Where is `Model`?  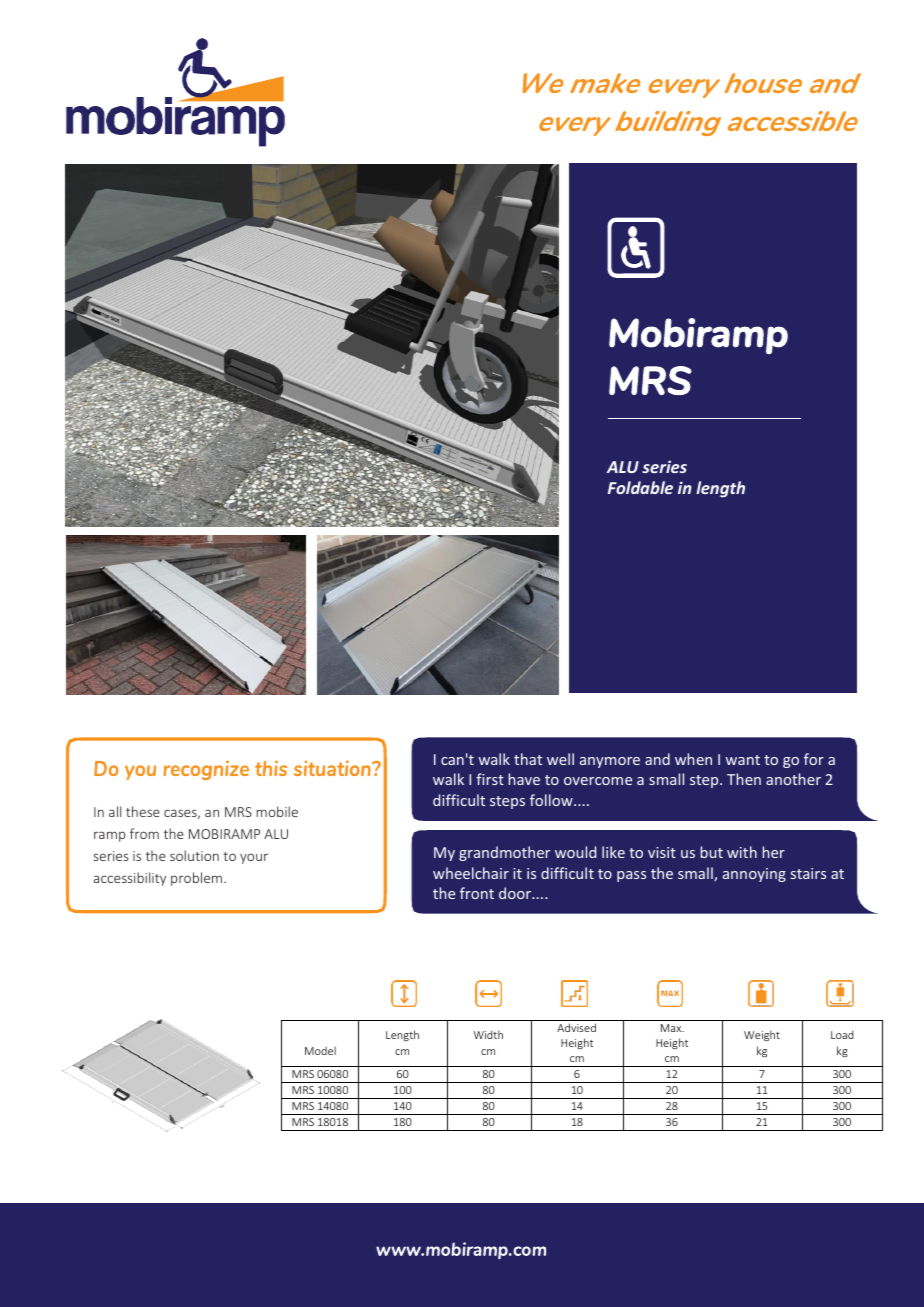
Model is located at coordinates (320, 1050).
